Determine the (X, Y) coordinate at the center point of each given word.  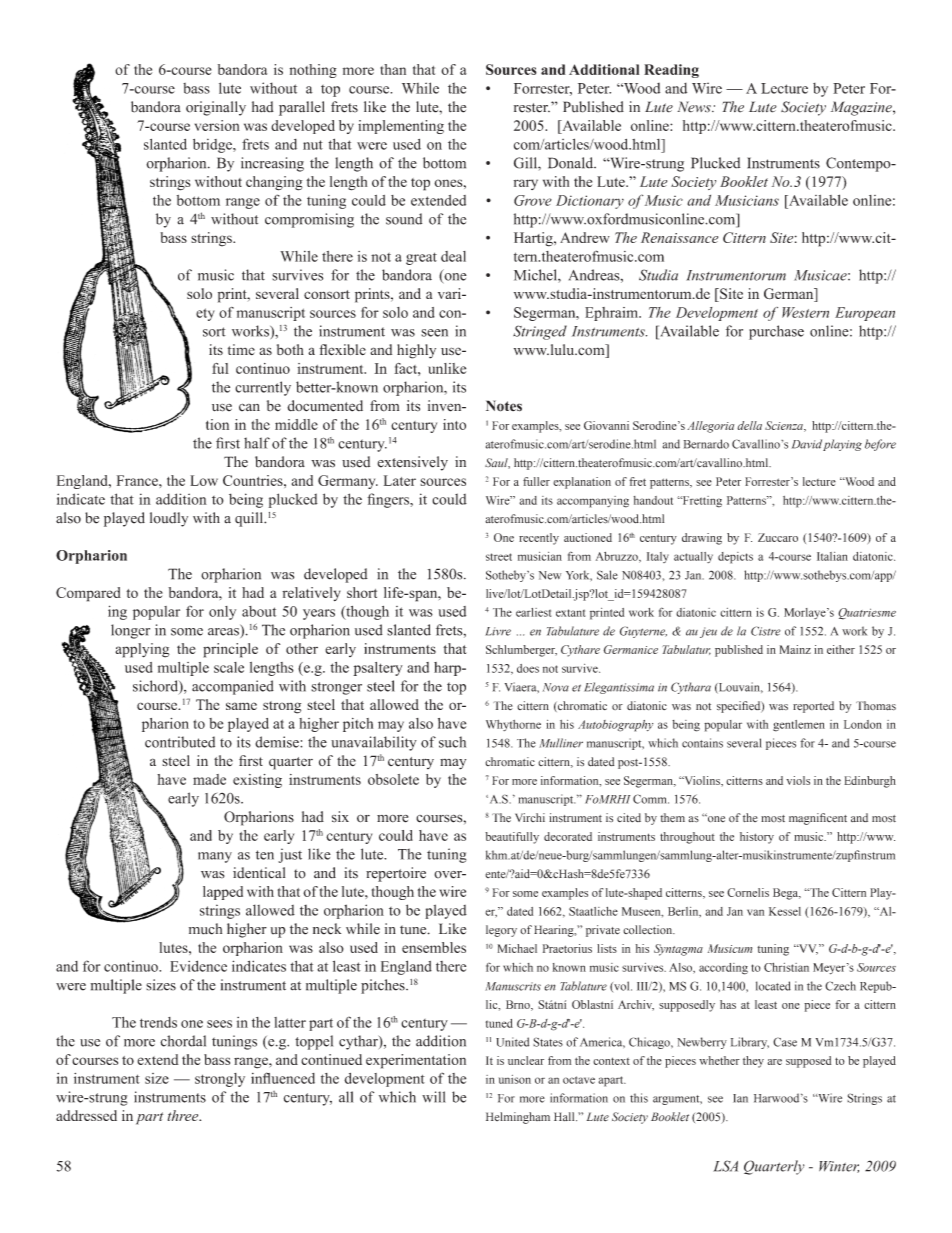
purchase (776, 332)
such (452, 742)
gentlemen (799, 726)
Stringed (540, 332)
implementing (401, 127)
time (241, 349)
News (695, 107)
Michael (517, 948)
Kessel (785, 911)
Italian (832, 556)
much (205, 929)
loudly (169, 519)
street (499, 557)
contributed (180, 742)
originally (216, 108)
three (184, 1115)
